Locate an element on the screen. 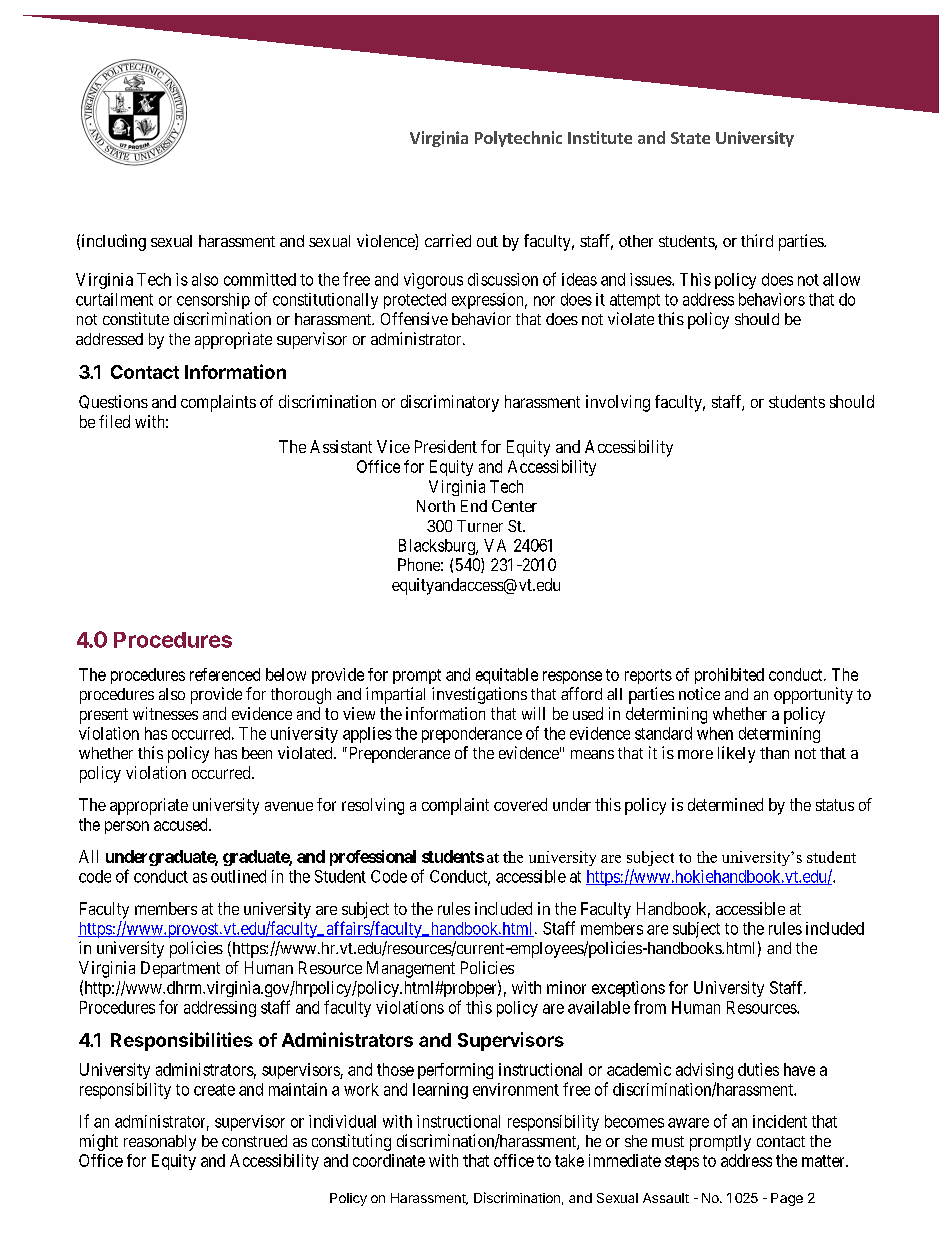 The width and height of the screenshot is (952, 1233). referenced is located at coordinates (225, 674).
